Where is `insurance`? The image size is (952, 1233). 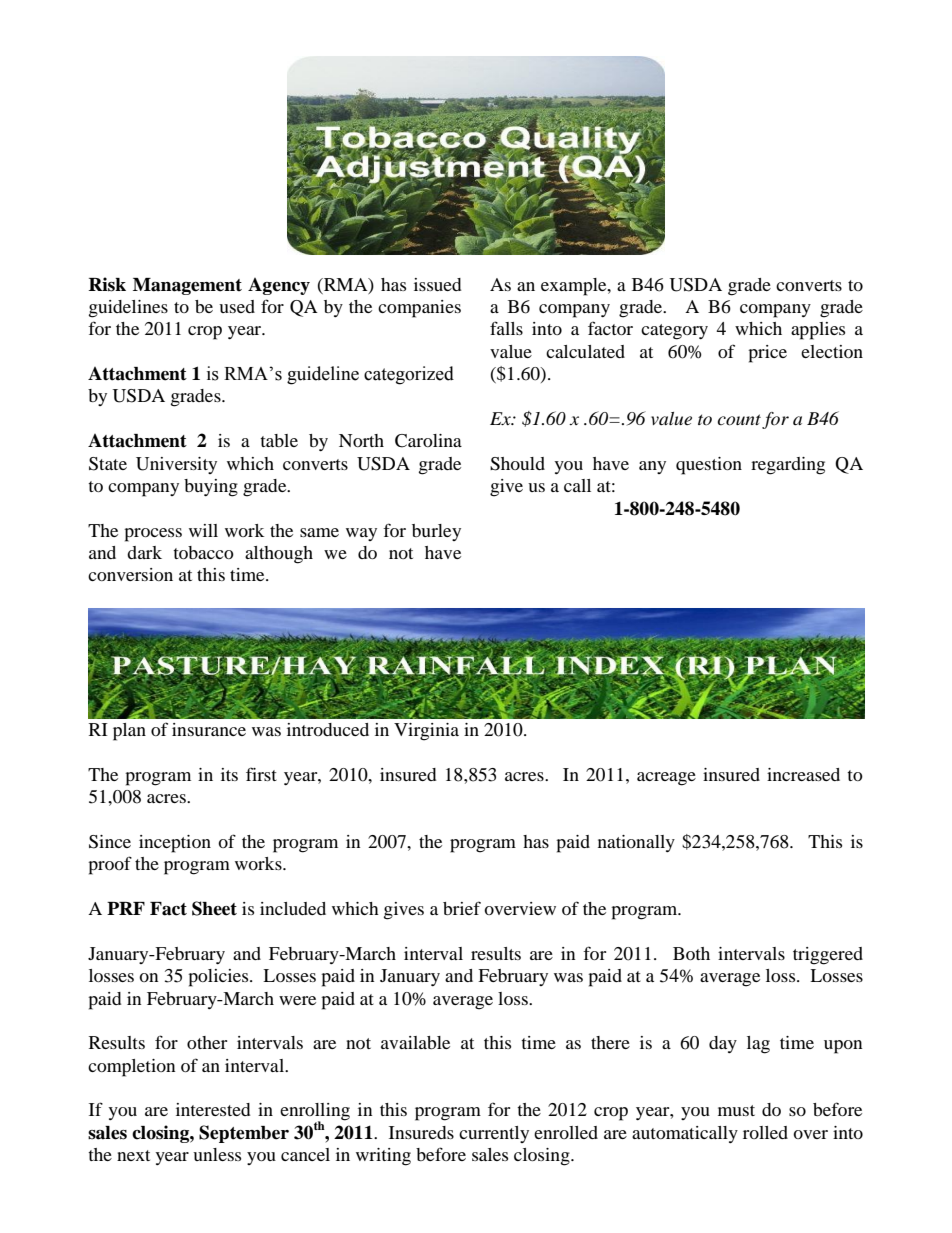 insurance is located at coordinates (209, 729).
